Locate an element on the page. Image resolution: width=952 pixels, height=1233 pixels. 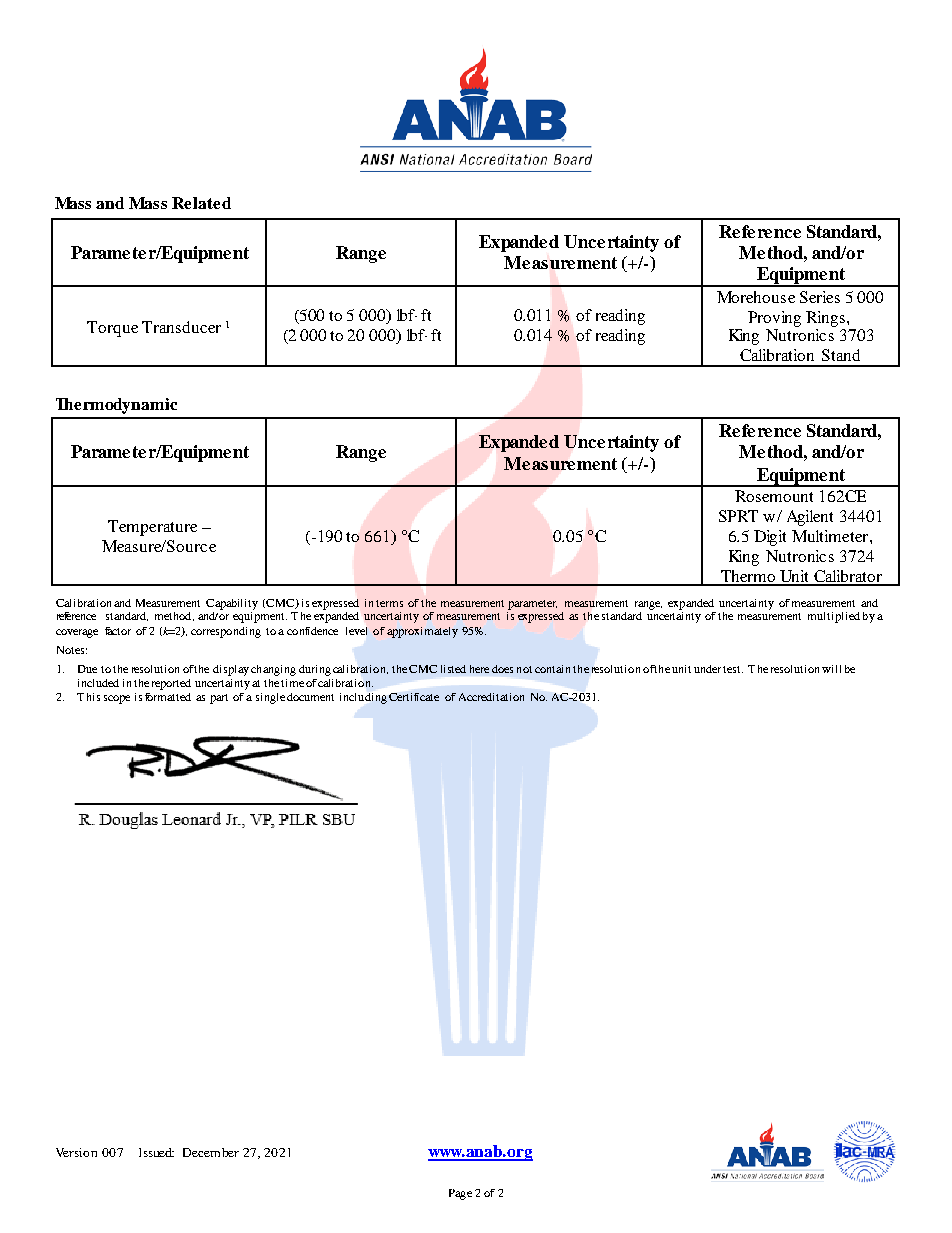
Issued is located at coordinates (156, 1152).
